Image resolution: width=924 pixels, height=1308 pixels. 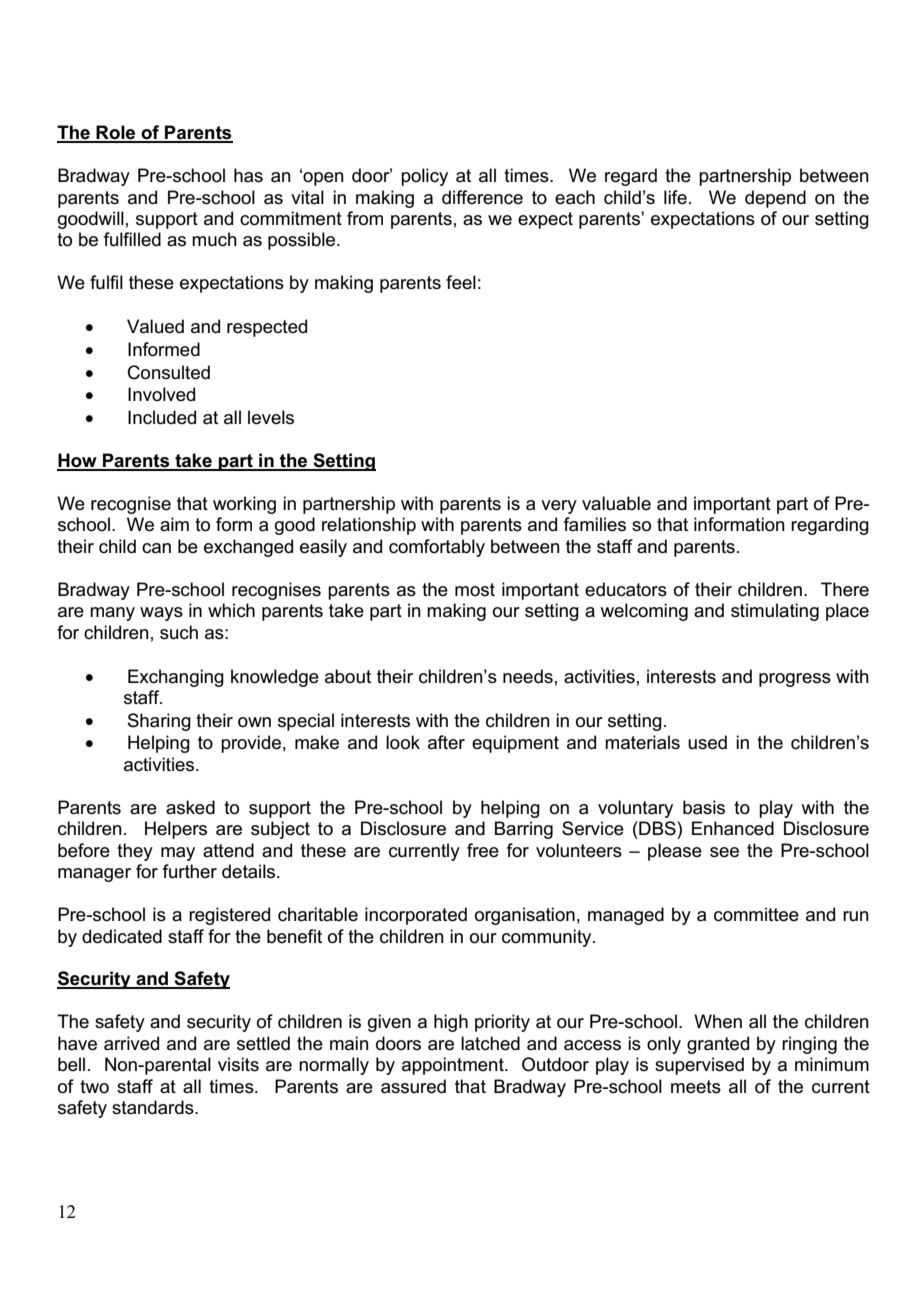 What do you see at coordinates (161, 394) in the page?
I see `Involved` at bounding box center [161, 394].
